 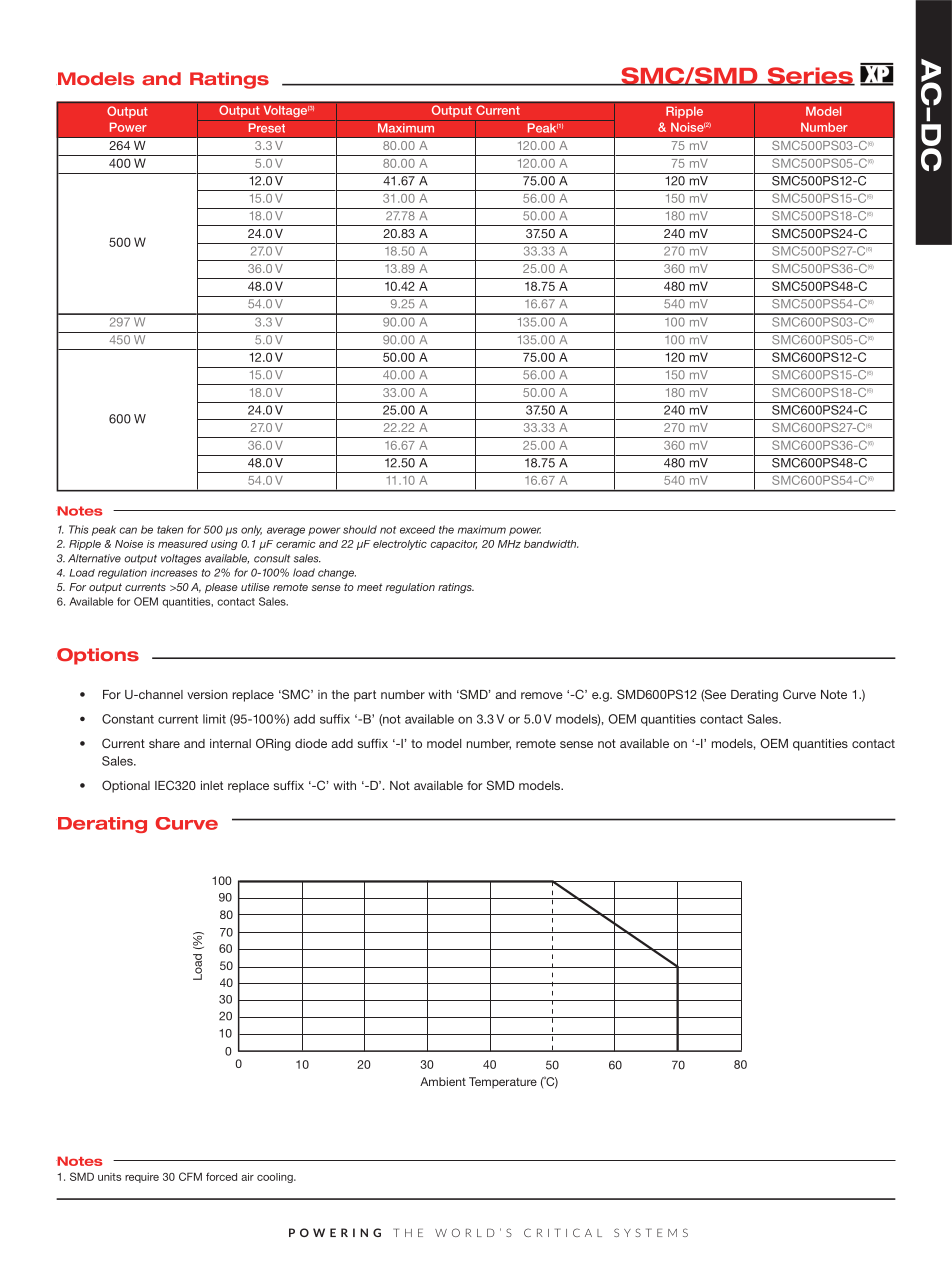 I want to click on Preset, so click(x=267, y=128).
